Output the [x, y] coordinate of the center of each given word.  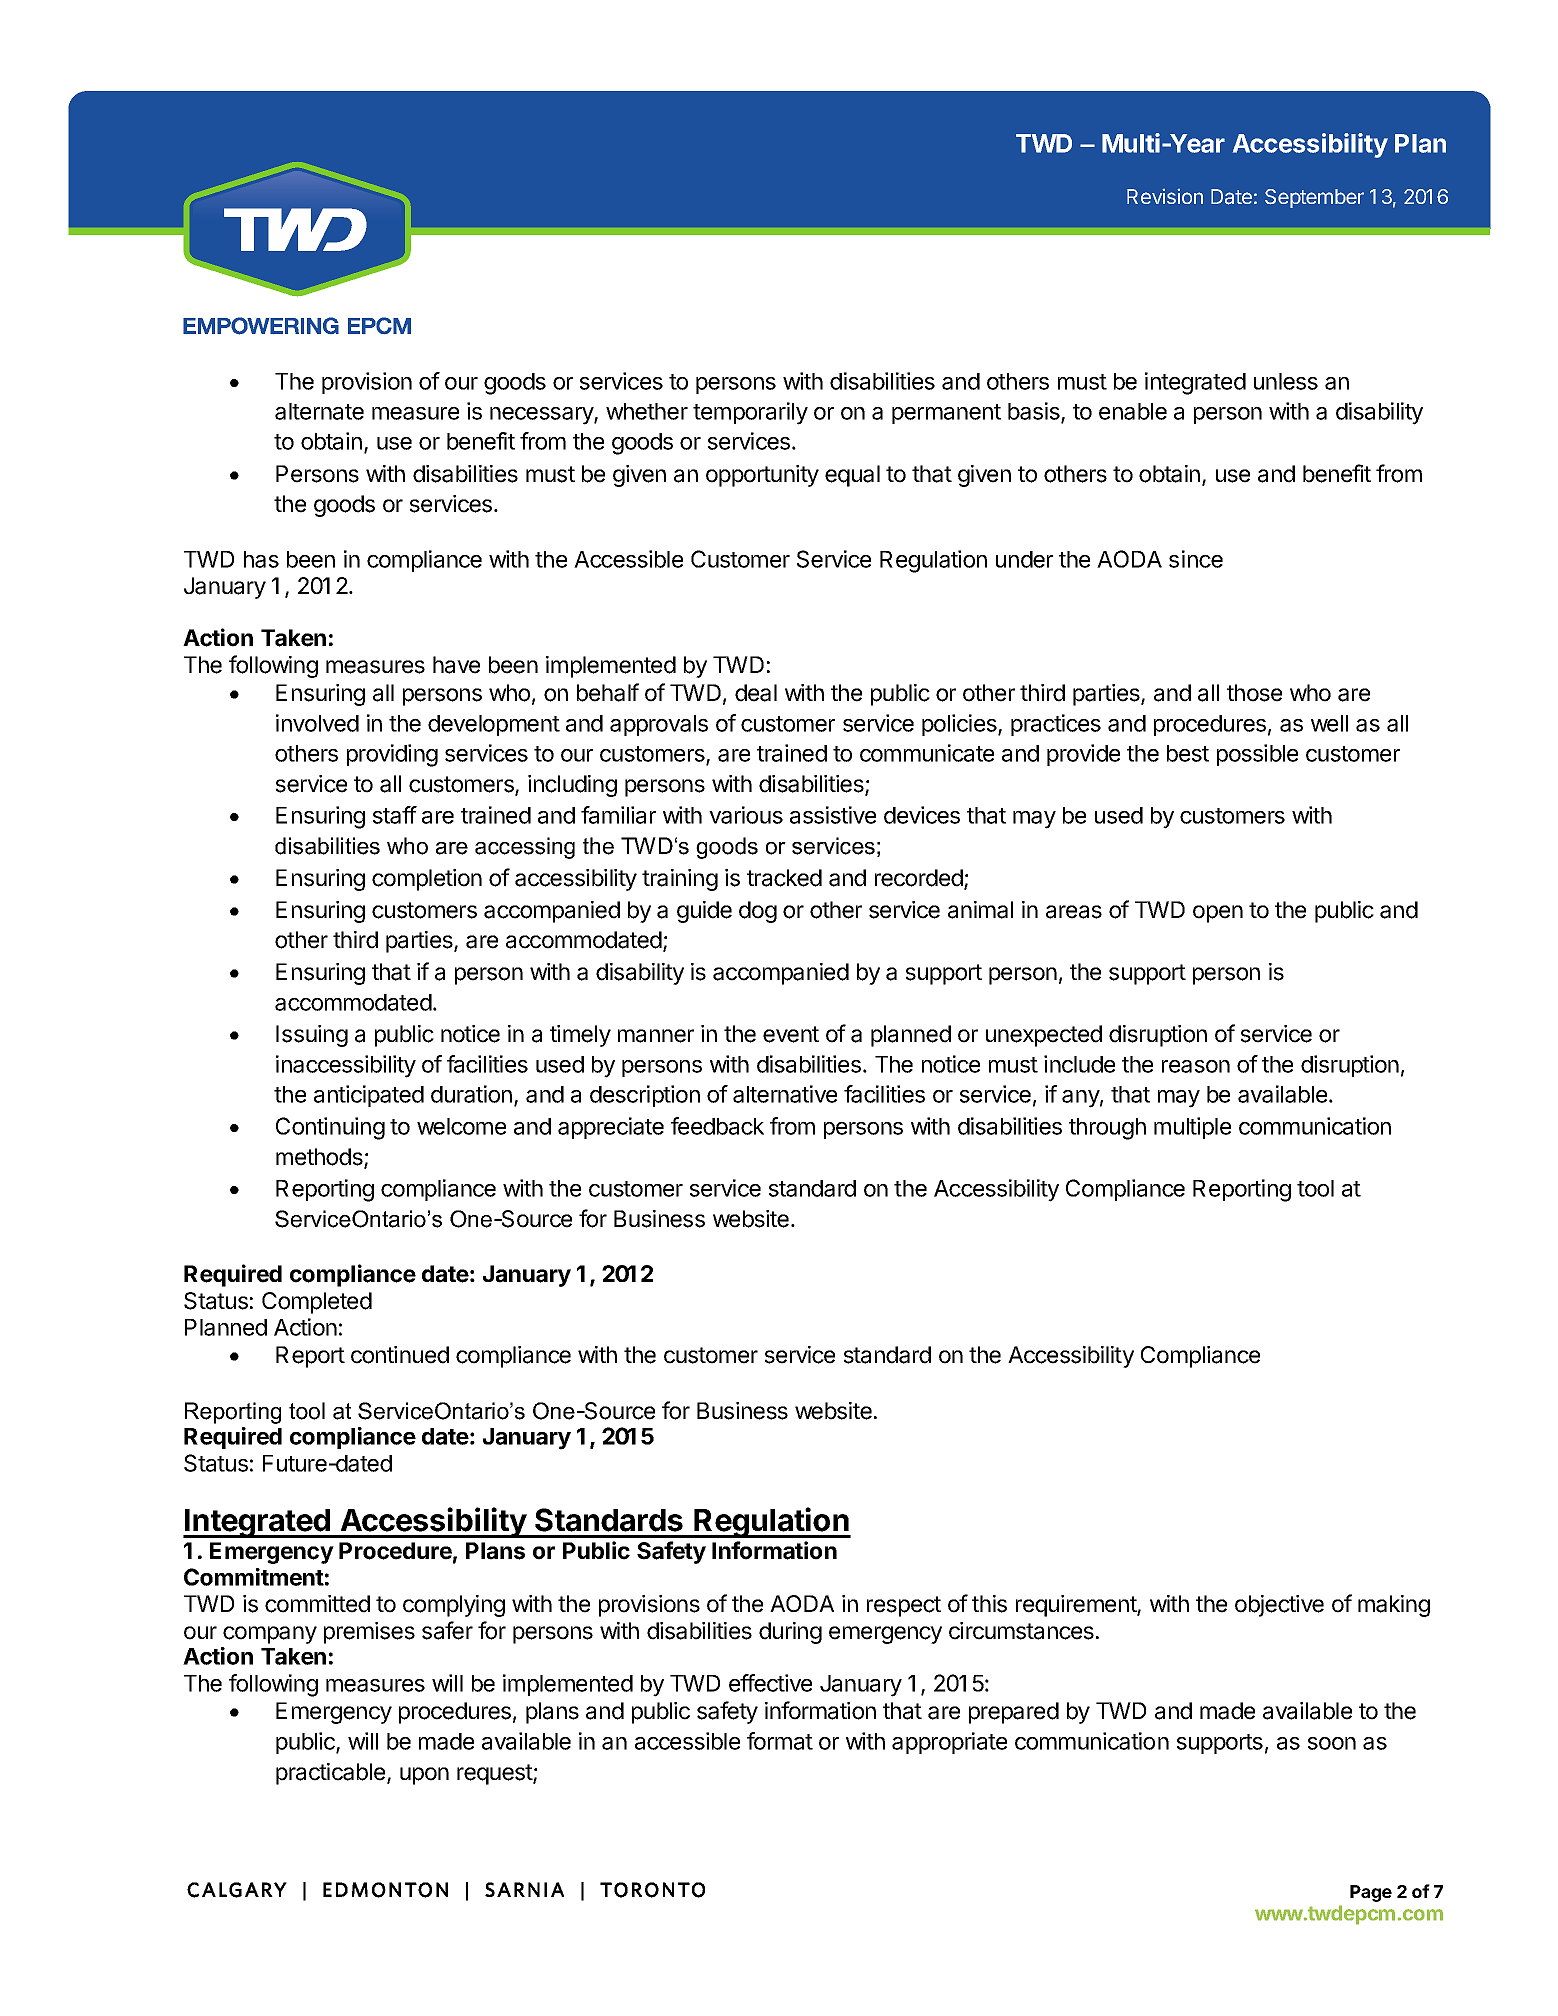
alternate [319, 411]
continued [400, 1355]
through [1107, 1129]
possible [1257, 755]
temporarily [750, 413]
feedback [717, 1126]
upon [424, 1776]
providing [392, 755]
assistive [833, 815]
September [1314, 198]
